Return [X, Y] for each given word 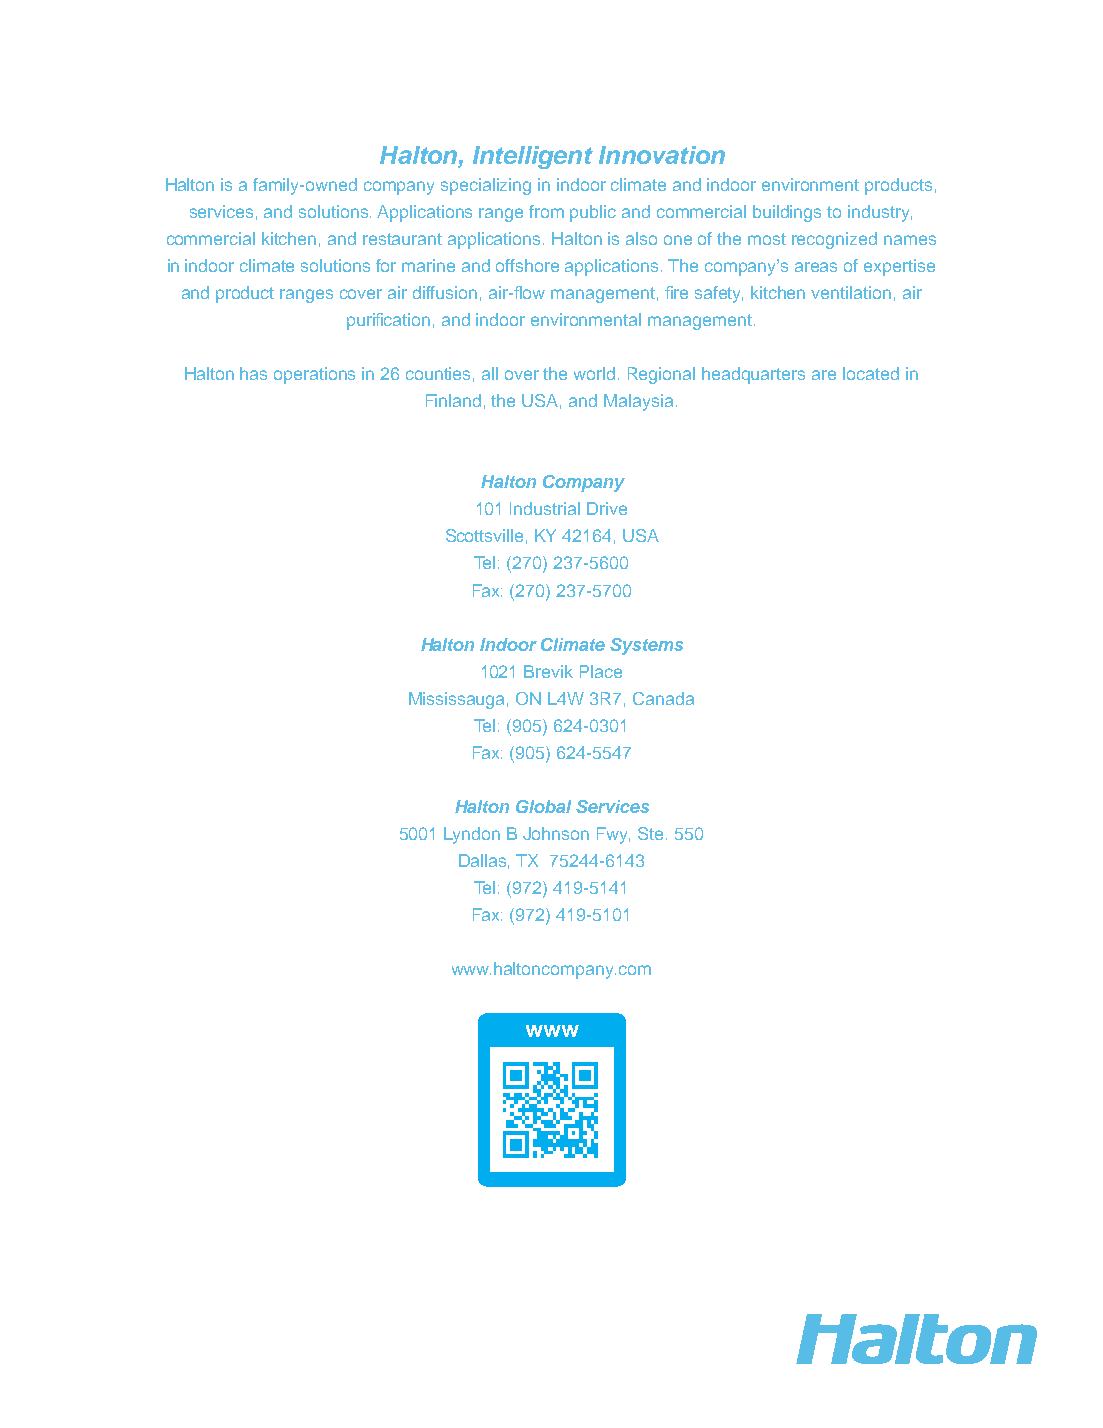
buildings [787, 213]
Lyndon [472, 835]
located [871, 373]
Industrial [545, 508]
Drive [607, 508]
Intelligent [533, 157]
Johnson [556, 833]
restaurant [402, 239]
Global [543, 806]
